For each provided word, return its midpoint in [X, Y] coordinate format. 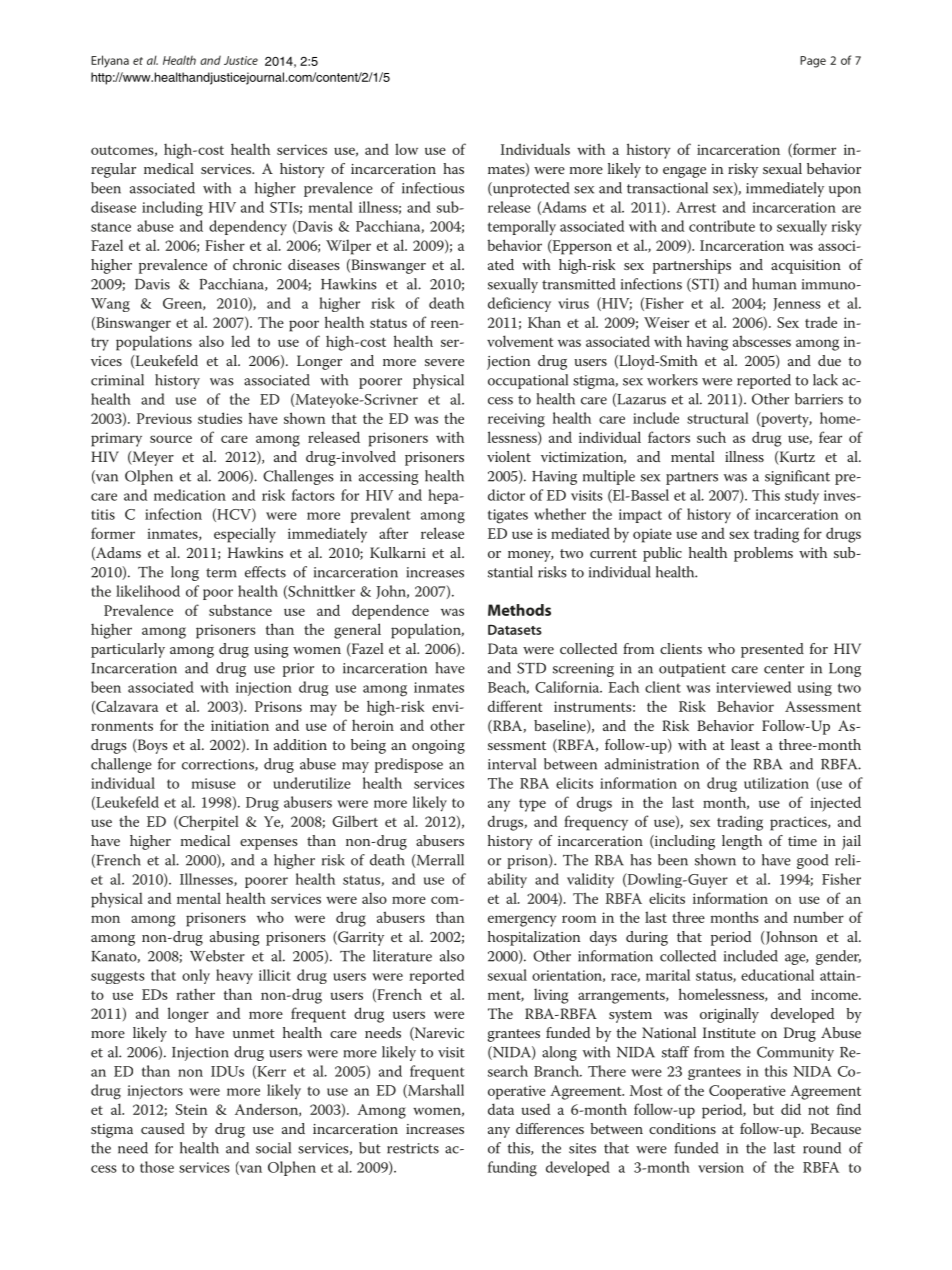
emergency [522, 921]
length [742, 842]
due [829, 360]
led [240, 341]
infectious [433, 188]
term [221, 573]
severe [444, 362]
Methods [519, 610]
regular [113, 170]
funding [512, 1169]
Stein [192, 1109]
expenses [268, 844]
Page [813, 62]
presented [772, 650]
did [791, 1109]
